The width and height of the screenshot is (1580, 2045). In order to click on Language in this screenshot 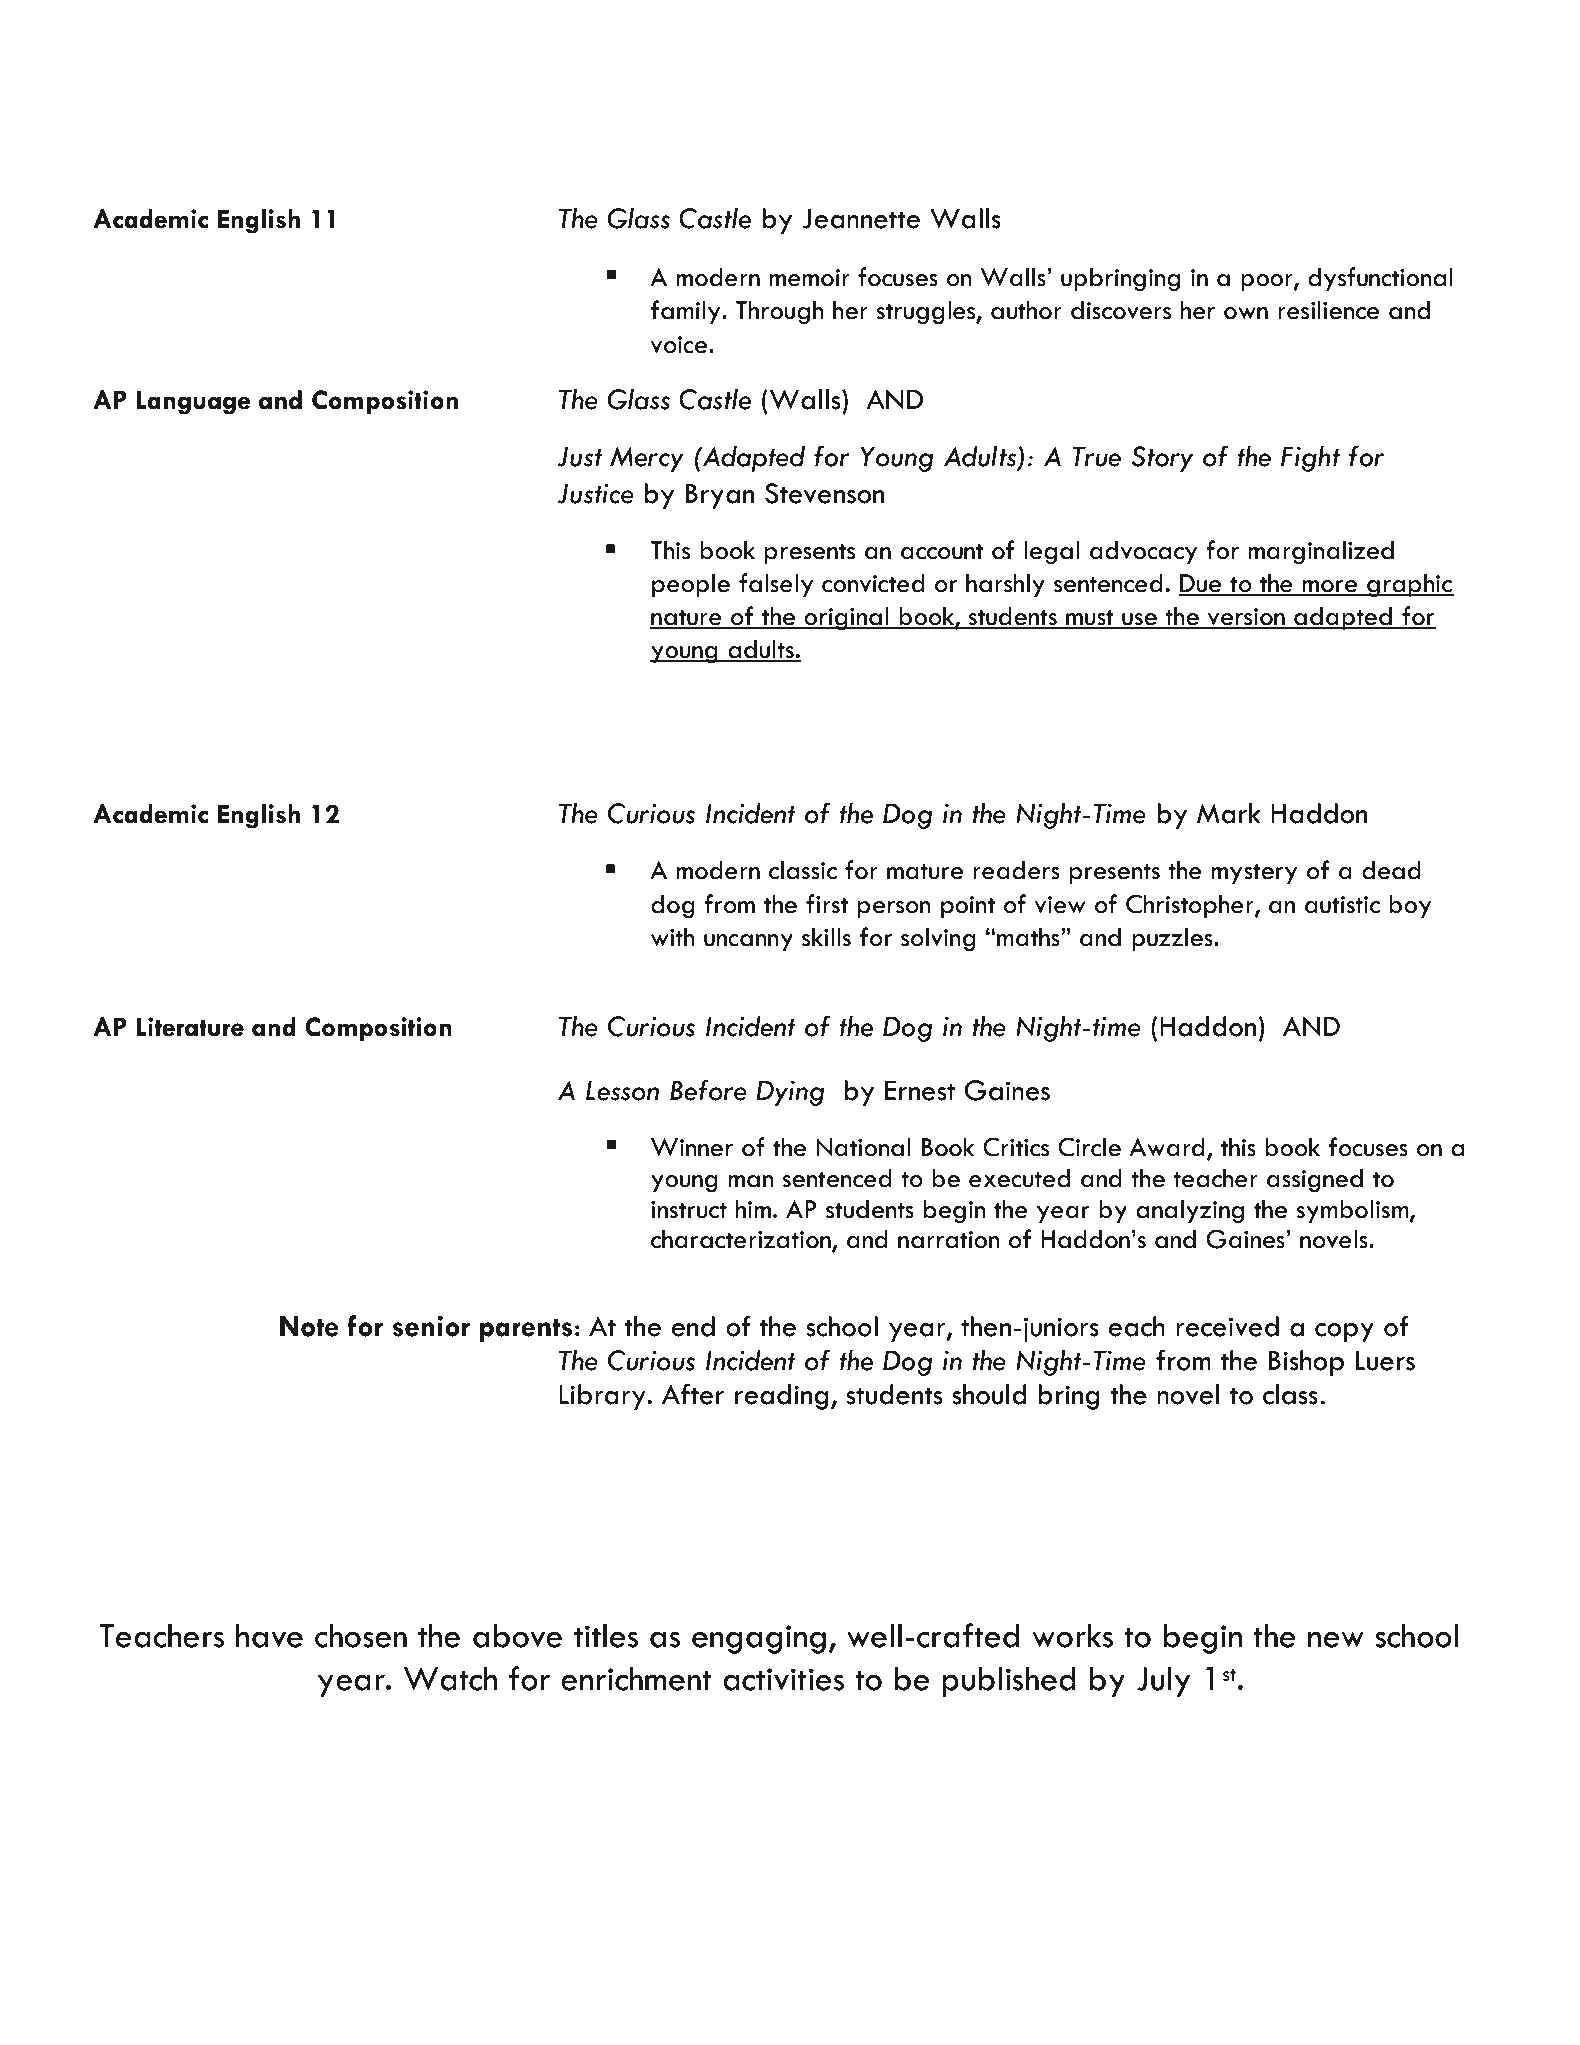, I will do `click(194, 402)`.
